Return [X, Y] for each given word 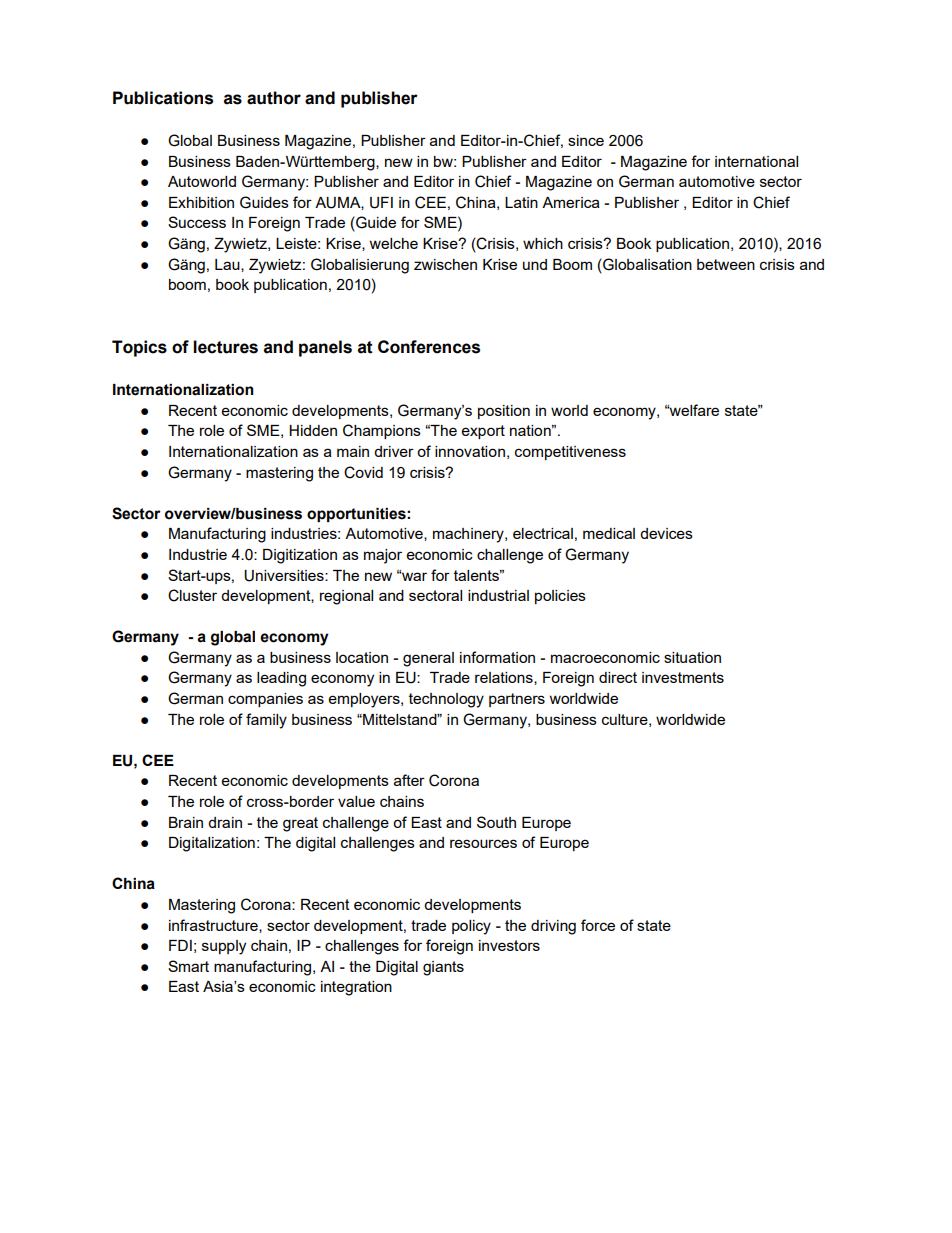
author [274, 98]
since [586, 140]
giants [443, 968]
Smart [188, 966]
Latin [521, 202]
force [598, 925]
